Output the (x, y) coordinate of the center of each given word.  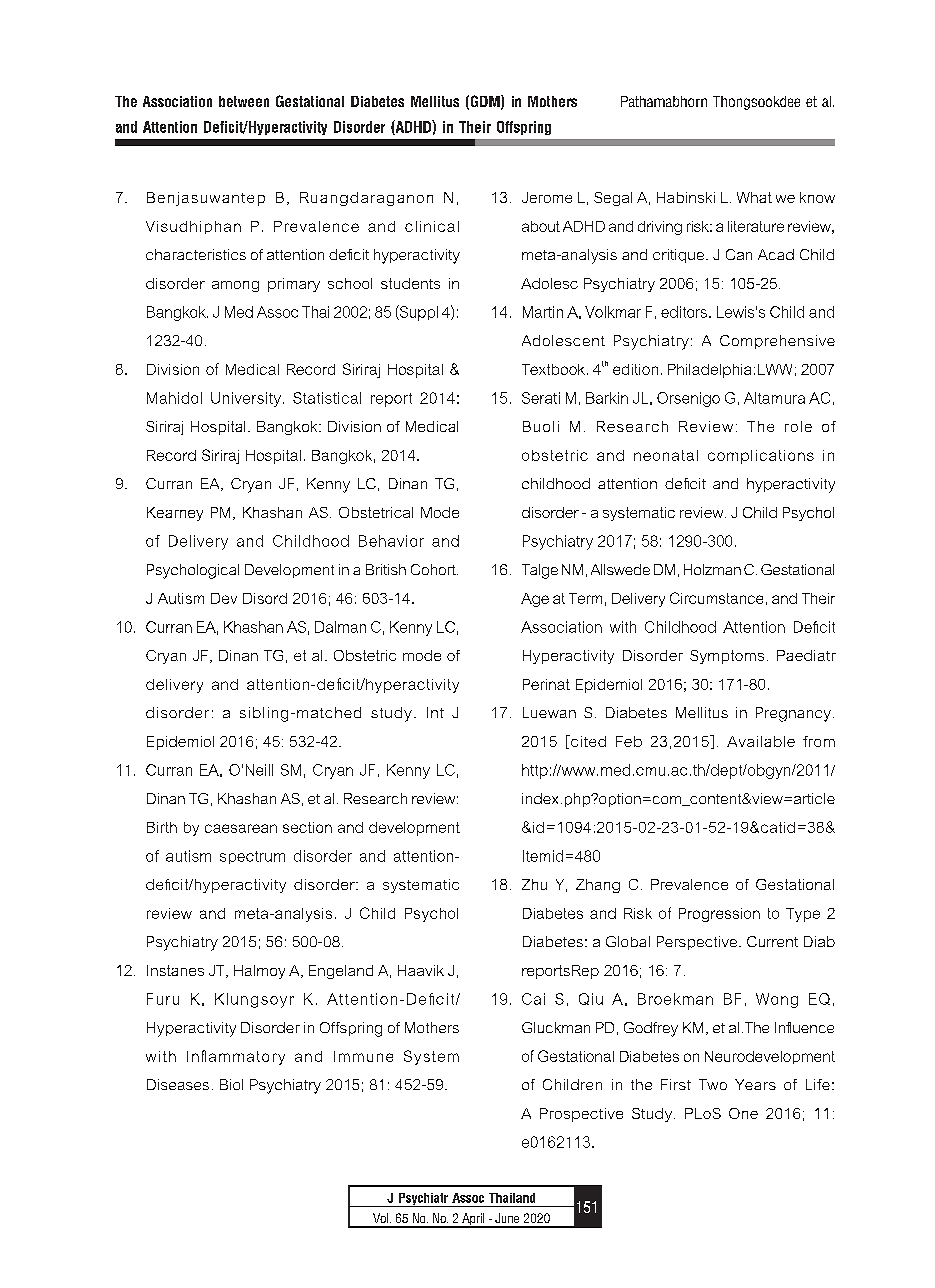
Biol (231, 1084)
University (246, 399)
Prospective (581, 1115)
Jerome (547, 197)
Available (761, 741)
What (754, 197)
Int (435, 712)
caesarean (241, 828)
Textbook (555, 369)
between (244, 101)
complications (761, 457)
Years (755, 1084)
